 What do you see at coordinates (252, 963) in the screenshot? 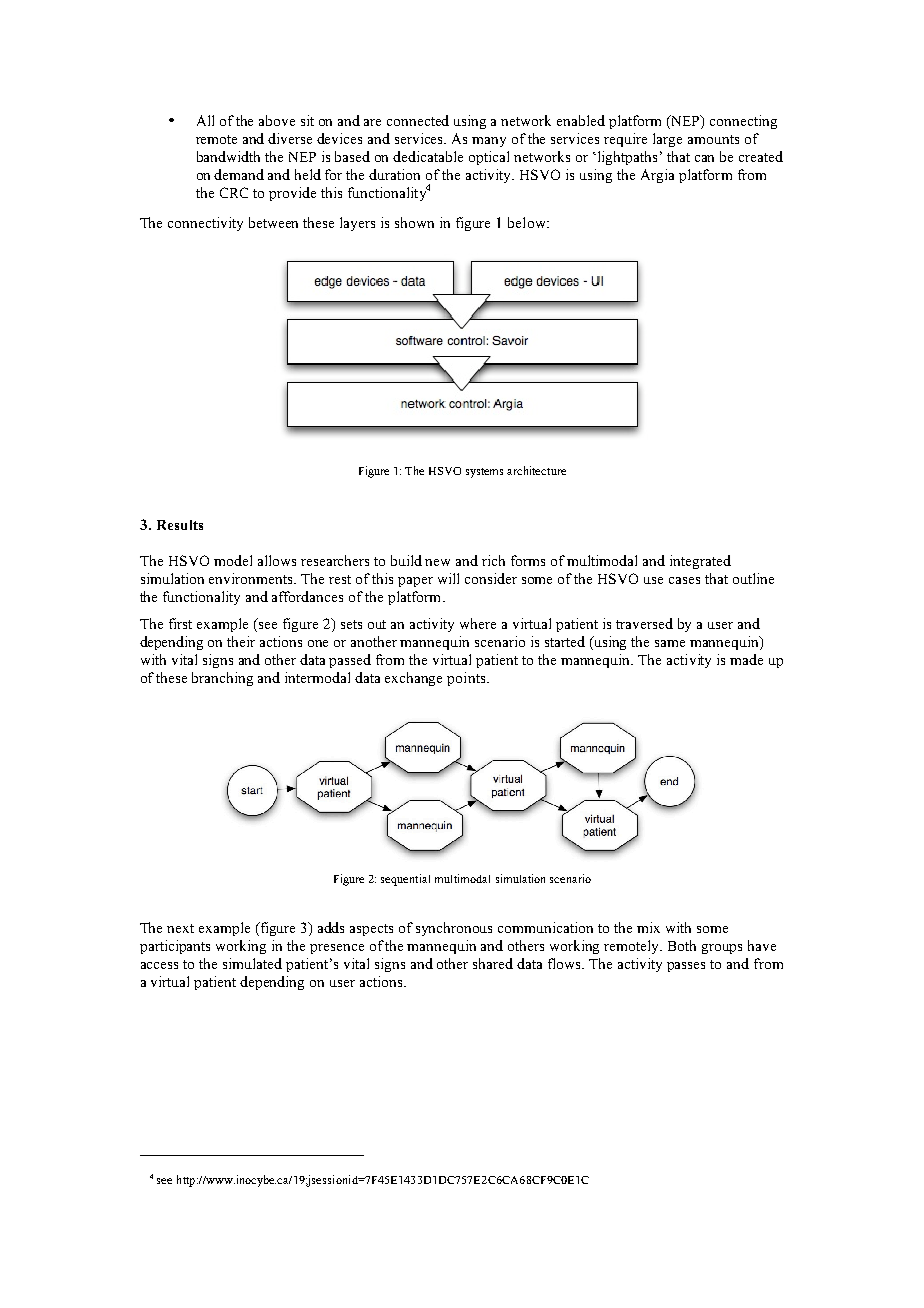
I see `simulated` at bounding box center [252, 963].
